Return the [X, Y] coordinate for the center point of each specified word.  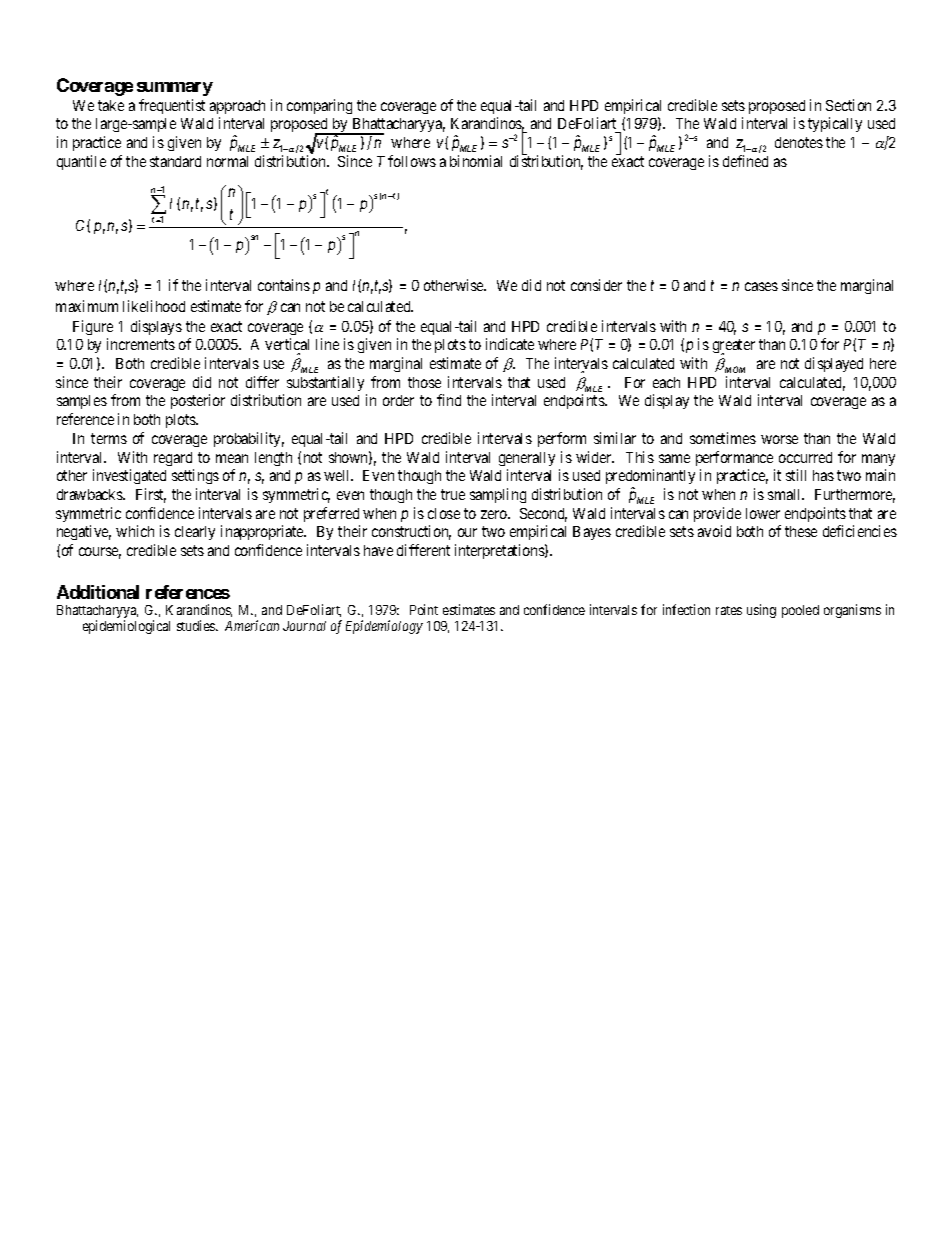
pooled [800, 611]
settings [195, 476]
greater [734, 347]
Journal [304, 626]
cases [761, 286]
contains [284, 285]
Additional [98, 592]
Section [848, 105]
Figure [93, 327]
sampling [498, 495]
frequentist [172, 106]
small [786, 494]
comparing [319, 106]
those [424, 382]
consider [596, 285]
